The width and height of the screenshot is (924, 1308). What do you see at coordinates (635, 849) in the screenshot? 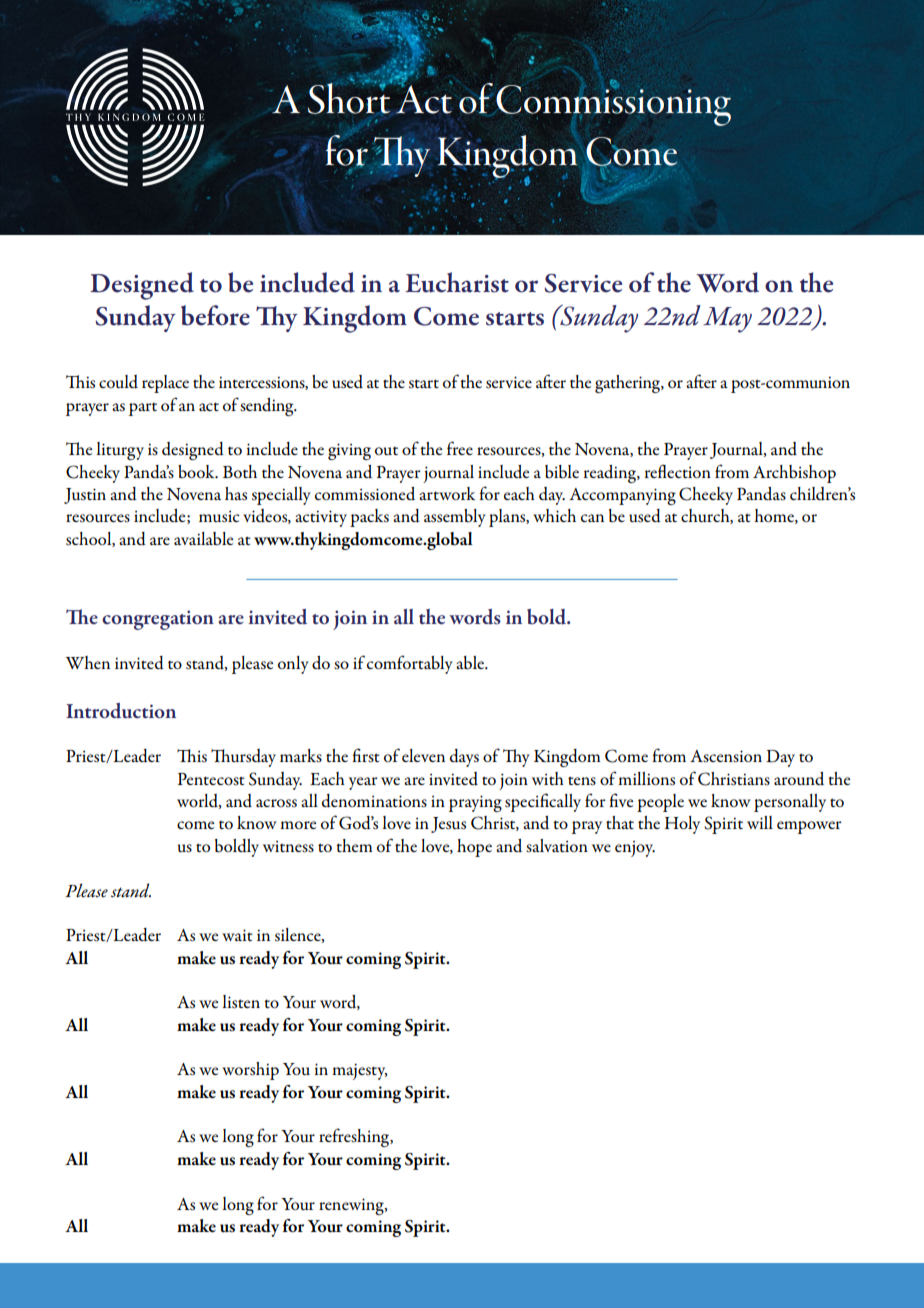
I see `enjoy` at bounding box center [635, 849].
